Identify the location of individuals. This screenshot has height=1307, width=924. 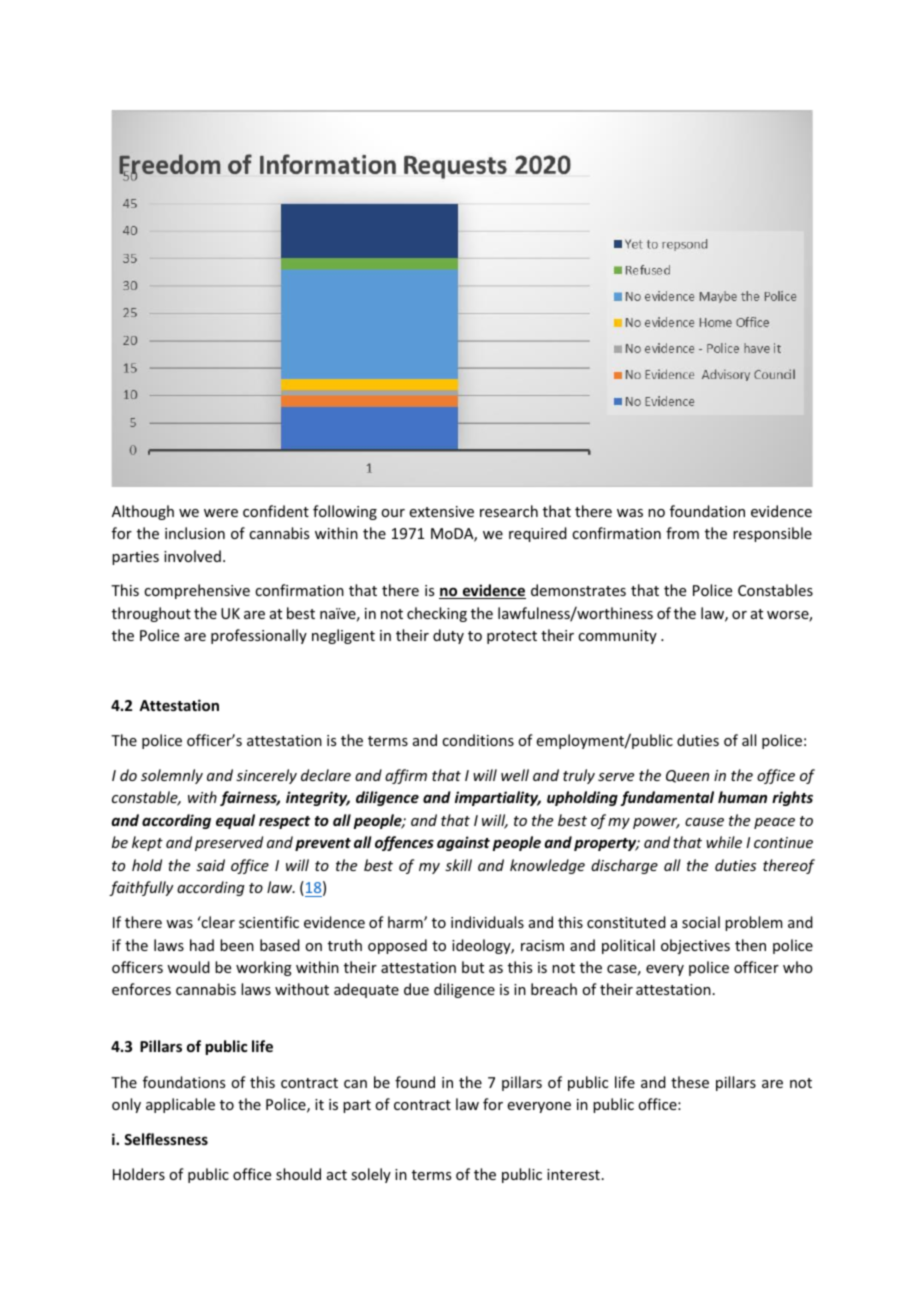
(487, 922).
